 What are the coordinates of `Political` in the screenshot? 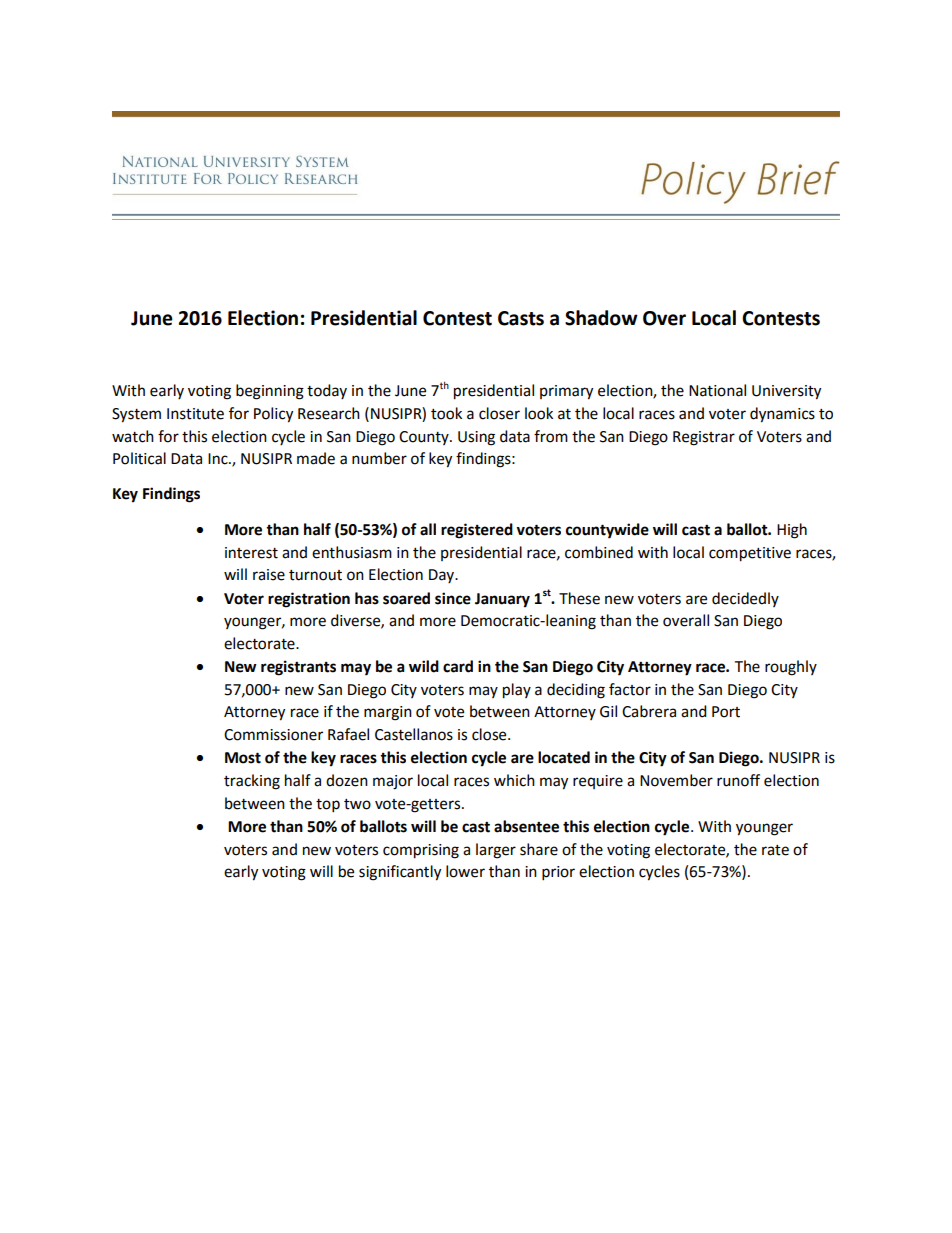 It's located at (139, 458).
